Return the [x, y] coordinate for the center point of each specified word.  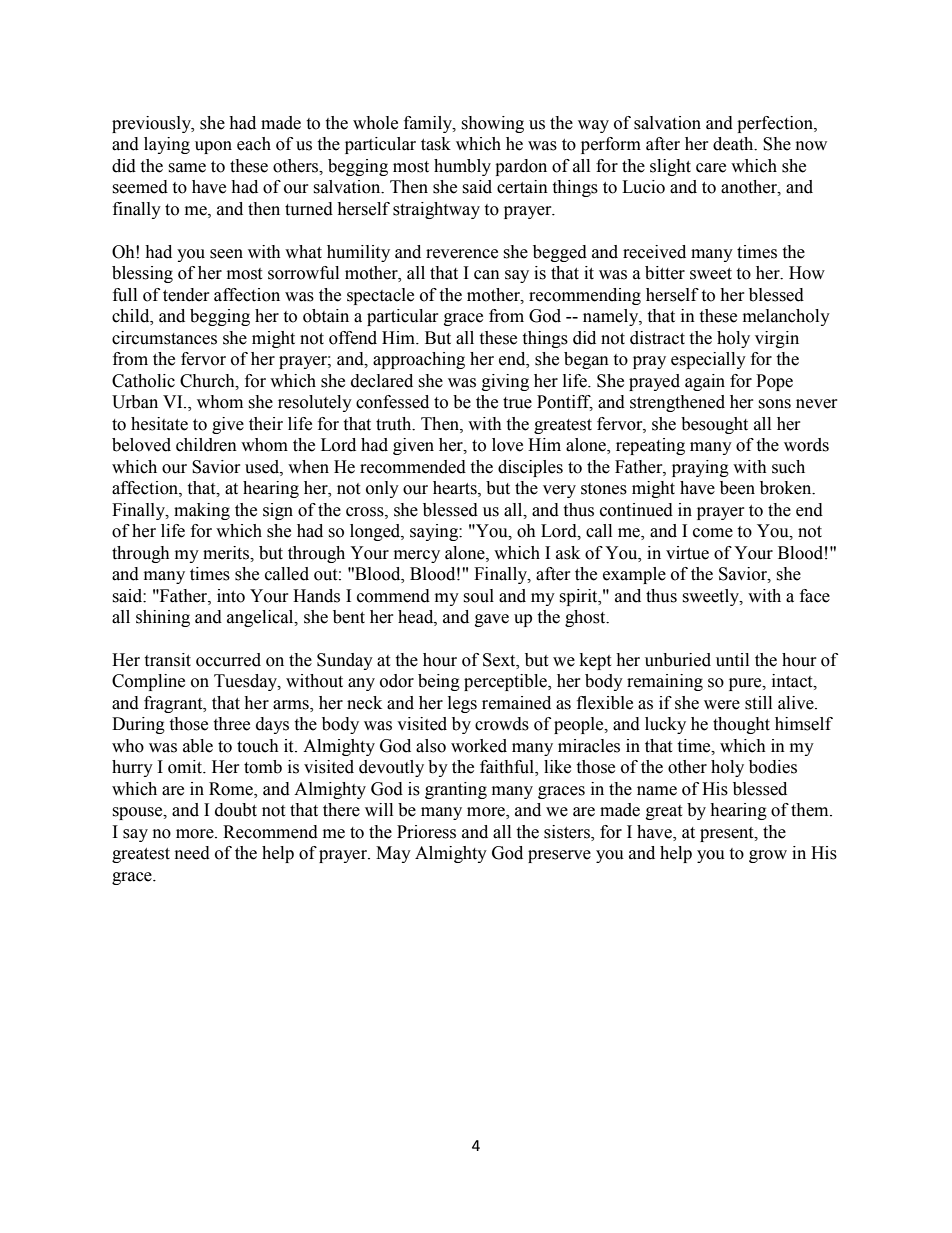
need [192, 853]
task [436, 144]
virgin [777, 339]
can [487, 275]
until [732, 660]
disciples [530, 468]
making [202, 511]
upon [213, 147]
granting [456, 790]
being [439, 682]
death [734, 144]
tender [186, 295]
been [737, 488]
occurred [228, 660]
